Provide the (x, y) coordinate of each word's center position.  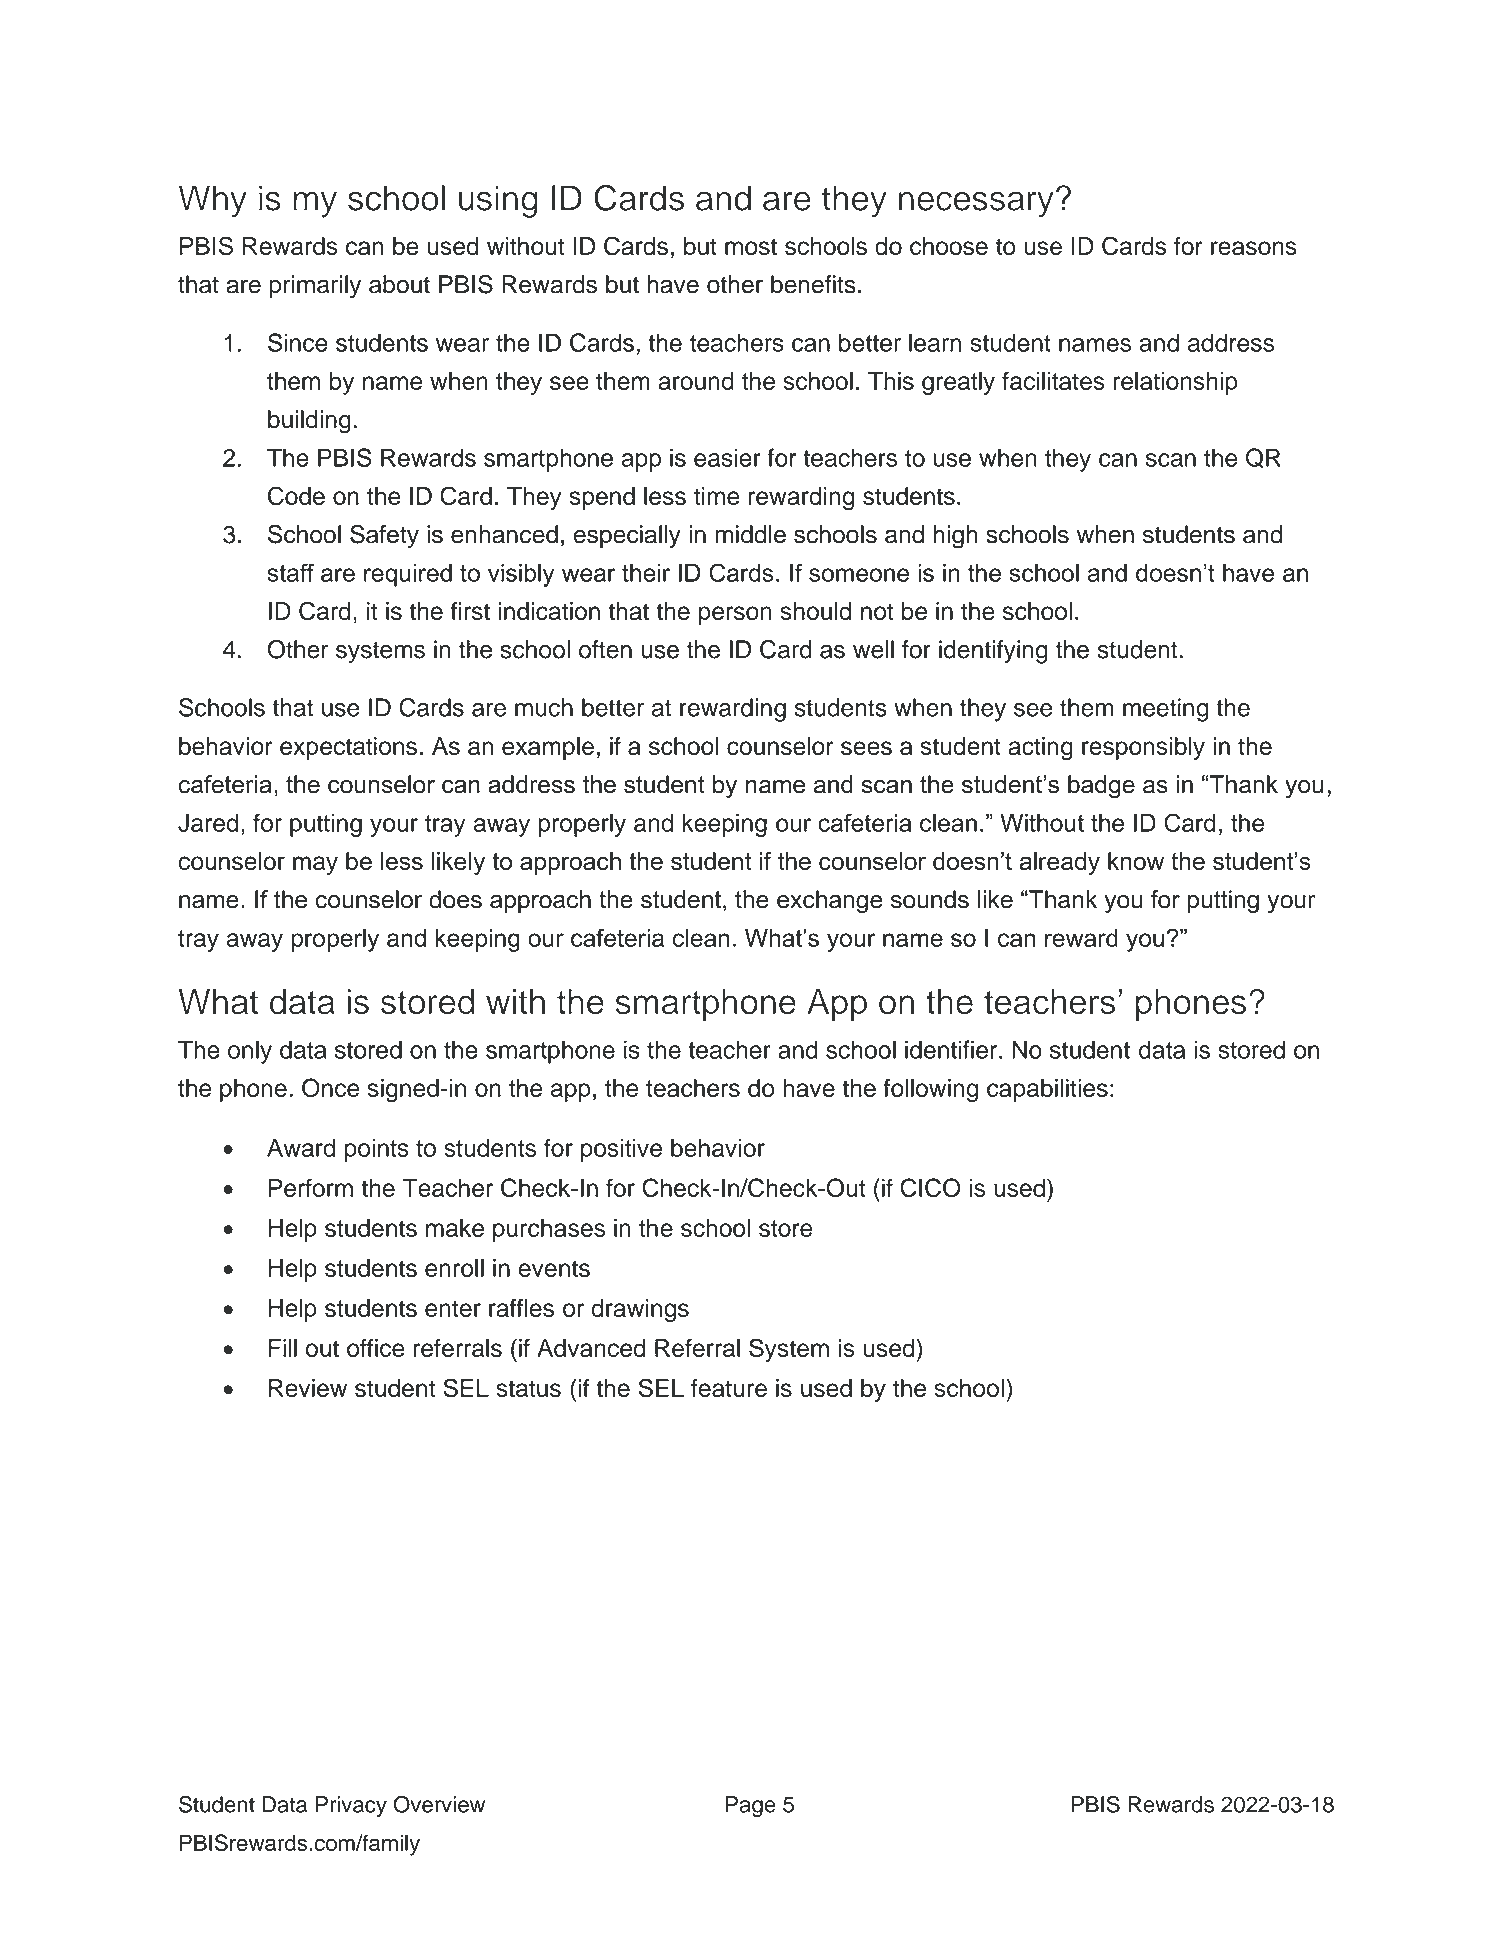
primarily (315, 287)
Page (751, 1806)
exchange (830, 902)
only (250, 1052)
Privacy (351, 1806)
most (751, 246)
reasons (1254, 248)
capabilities (1047, 1090)
